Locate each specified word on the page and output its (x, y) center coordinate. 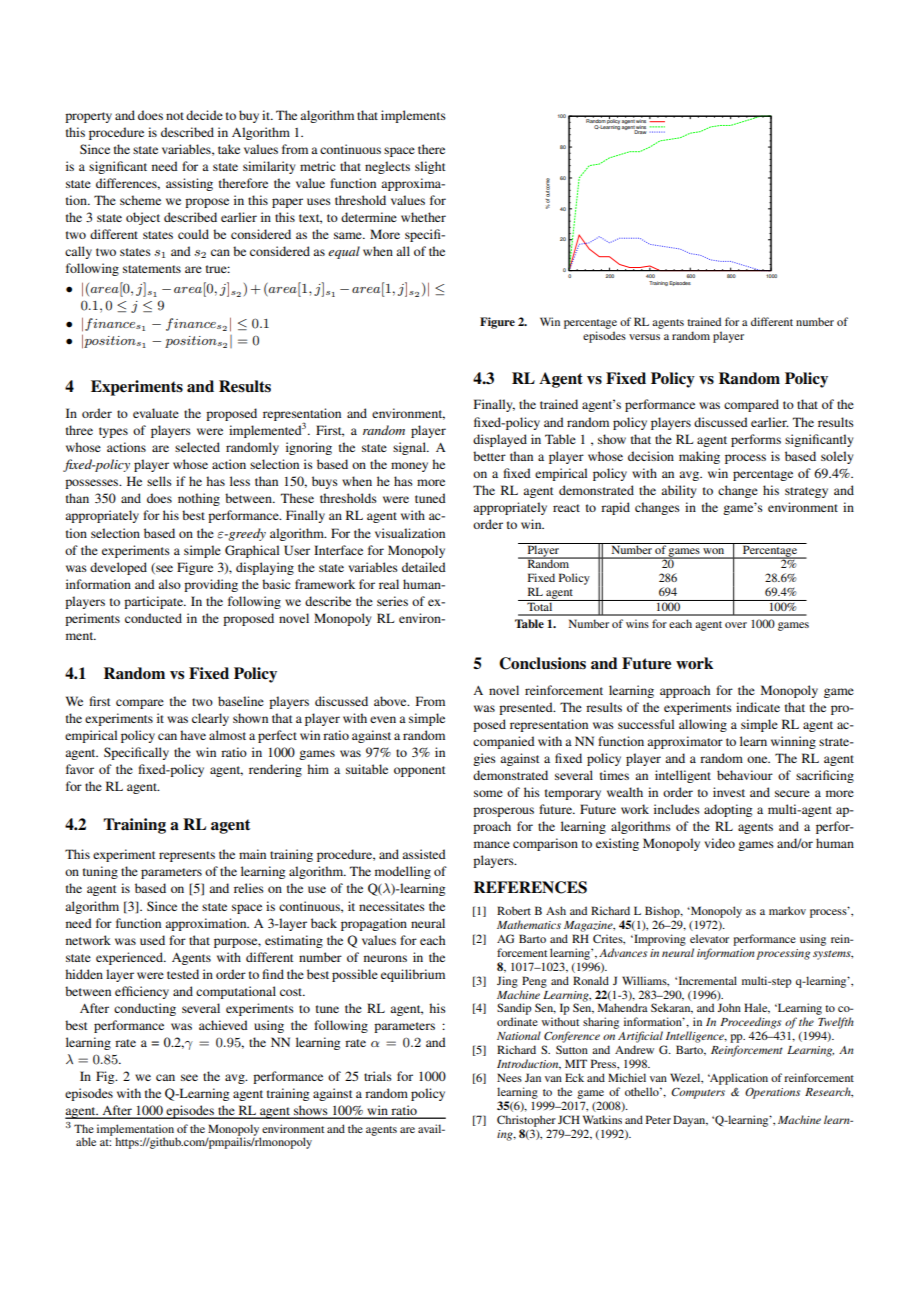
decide (204, 115)
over (736, 625)
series (392, 601)
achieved (223, 1025)
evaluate (156, 413)
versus (644, 337)
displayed (500, 440)
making (699, 457)
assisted (424, 854)
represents (187, 856)
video (719, 843)
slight (430, 167)
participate (154, 602)
